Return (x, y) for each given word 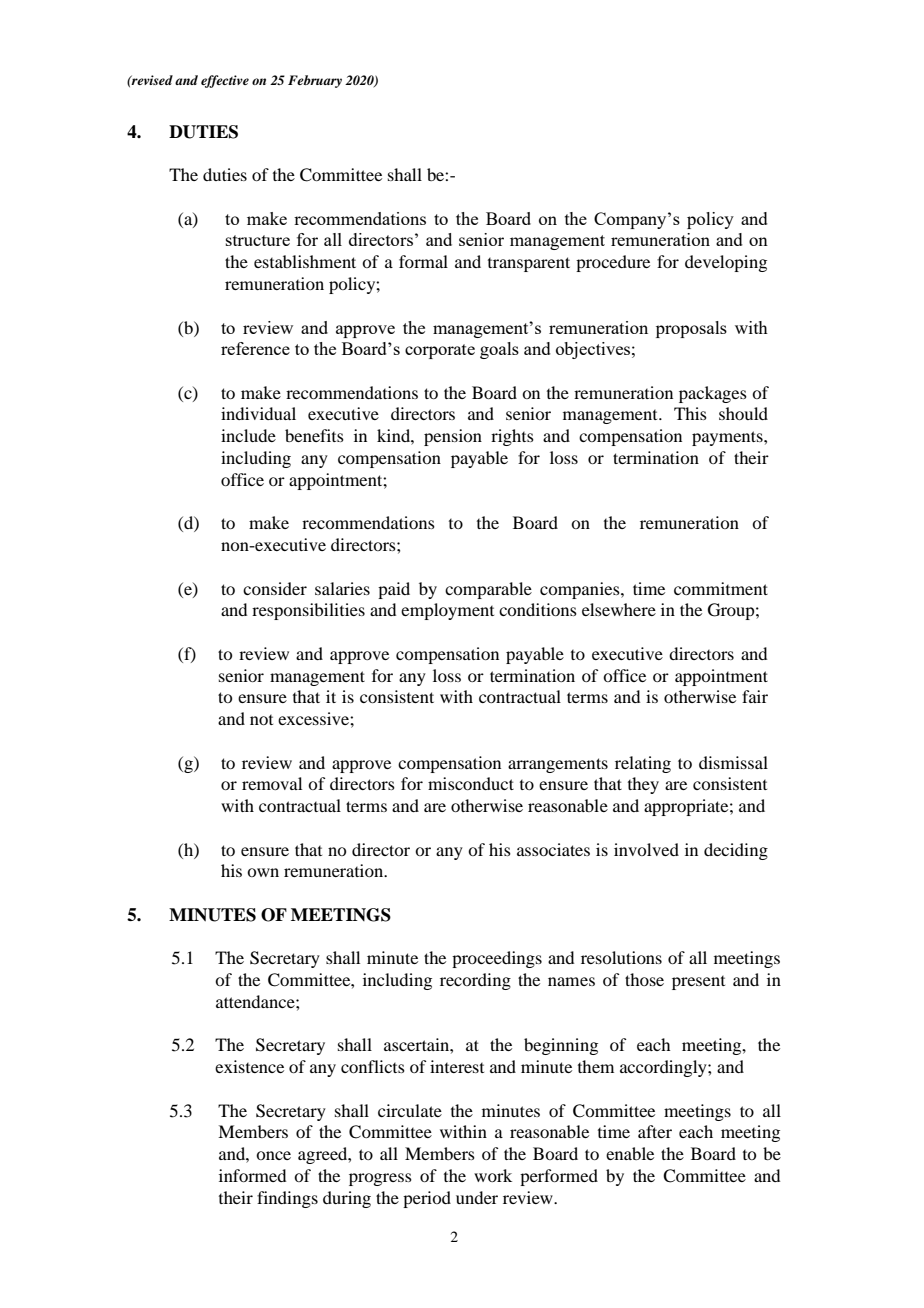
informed (252, 1175)
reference (255, 348)
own (263, 872)
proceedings (497, 959)
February (315, 81)
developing (726, 263)
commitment (721, 588)
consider (275, 588)
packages (713, 394)
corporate (440, 351)
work (493, 1175)
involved (646, 849)
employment (447, 611)
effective (225, 81)
